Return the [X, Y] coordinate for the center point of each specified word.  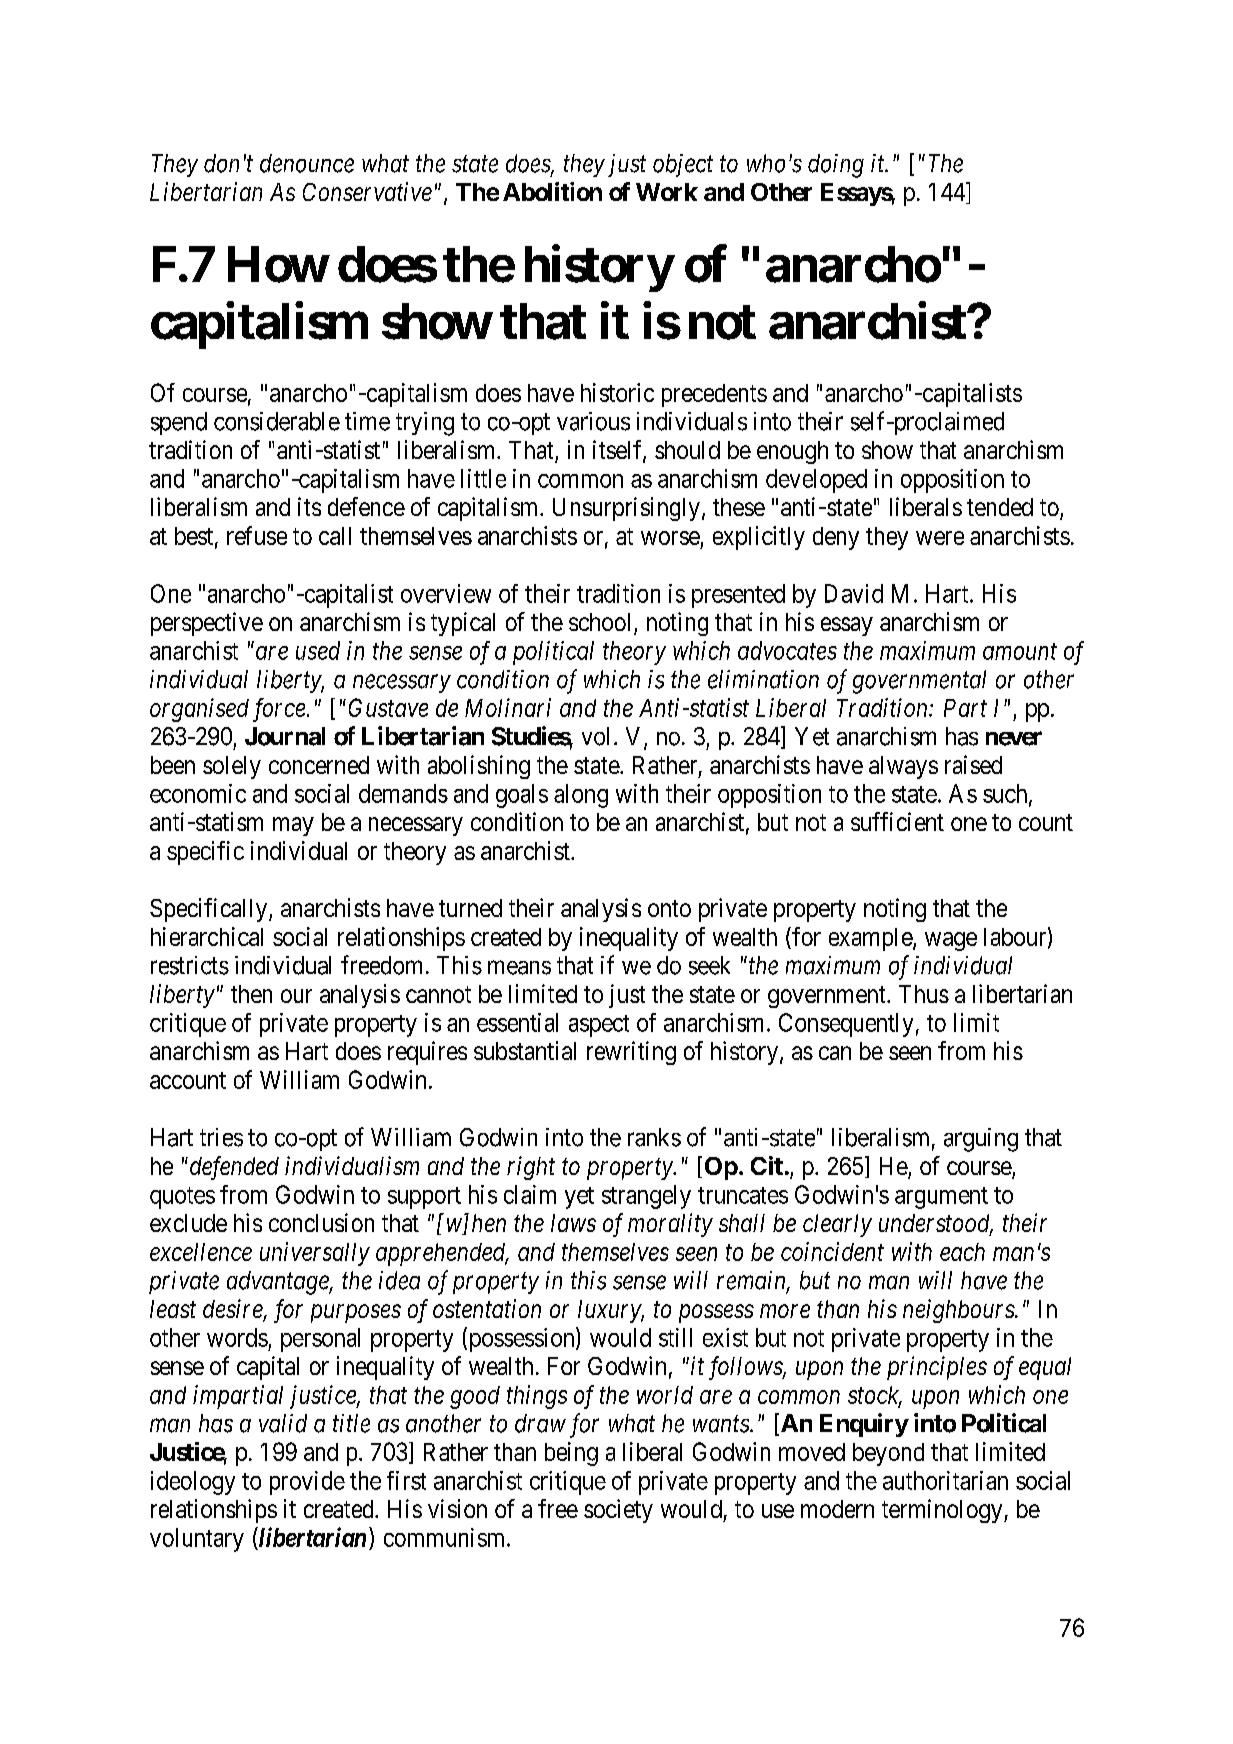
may [293, 826]
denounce [307, 163]
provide [307, 1483]
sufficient [897, 821]
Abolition [552, 191]
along [581, 796]
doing [836, 166]
